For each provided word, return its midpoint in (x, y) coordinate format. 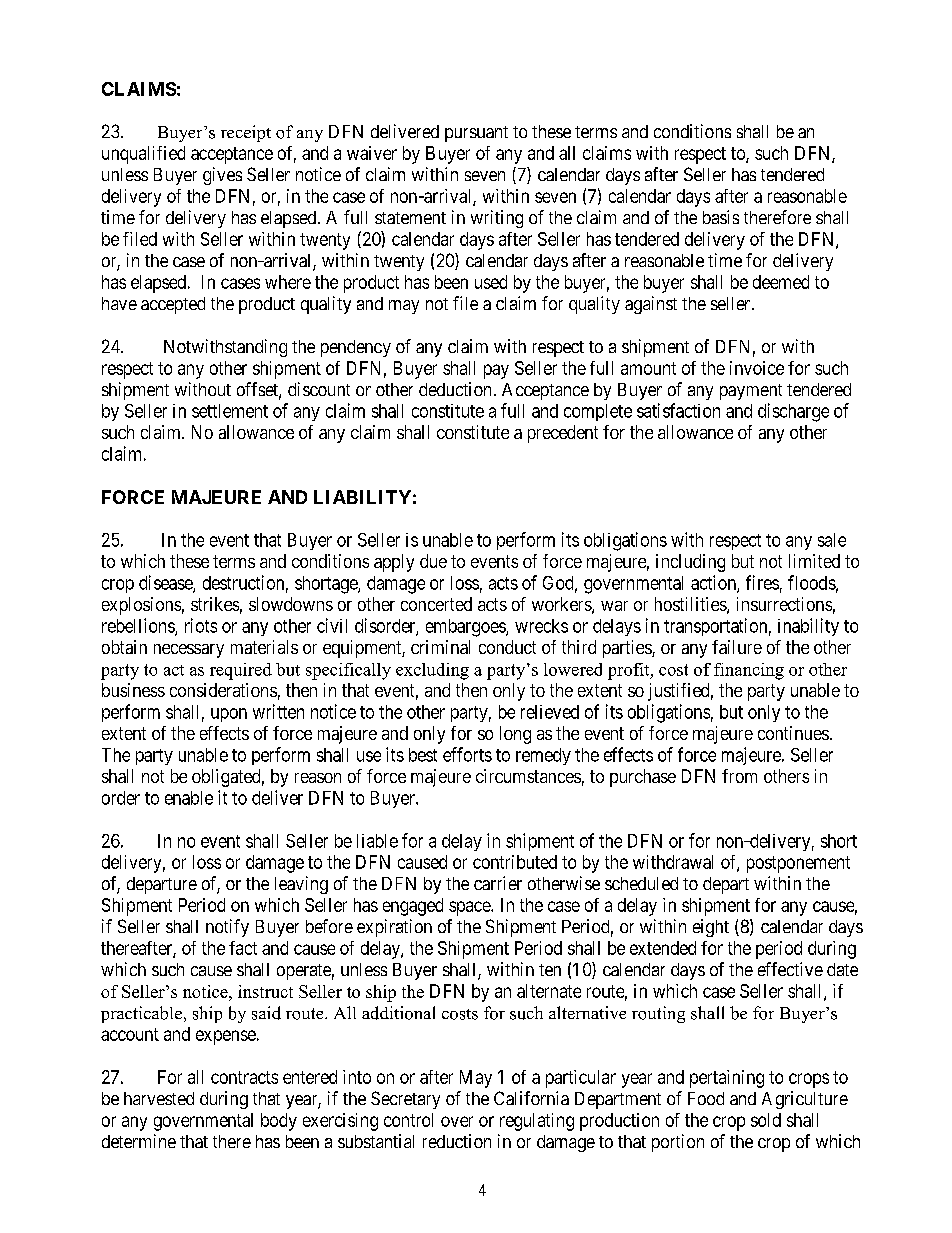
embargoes (466, 628)
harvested (159, 1098)
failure (737, 647)
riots (201, 625)
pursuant (476, 134)
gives (222, 176)
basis (721, 217)
